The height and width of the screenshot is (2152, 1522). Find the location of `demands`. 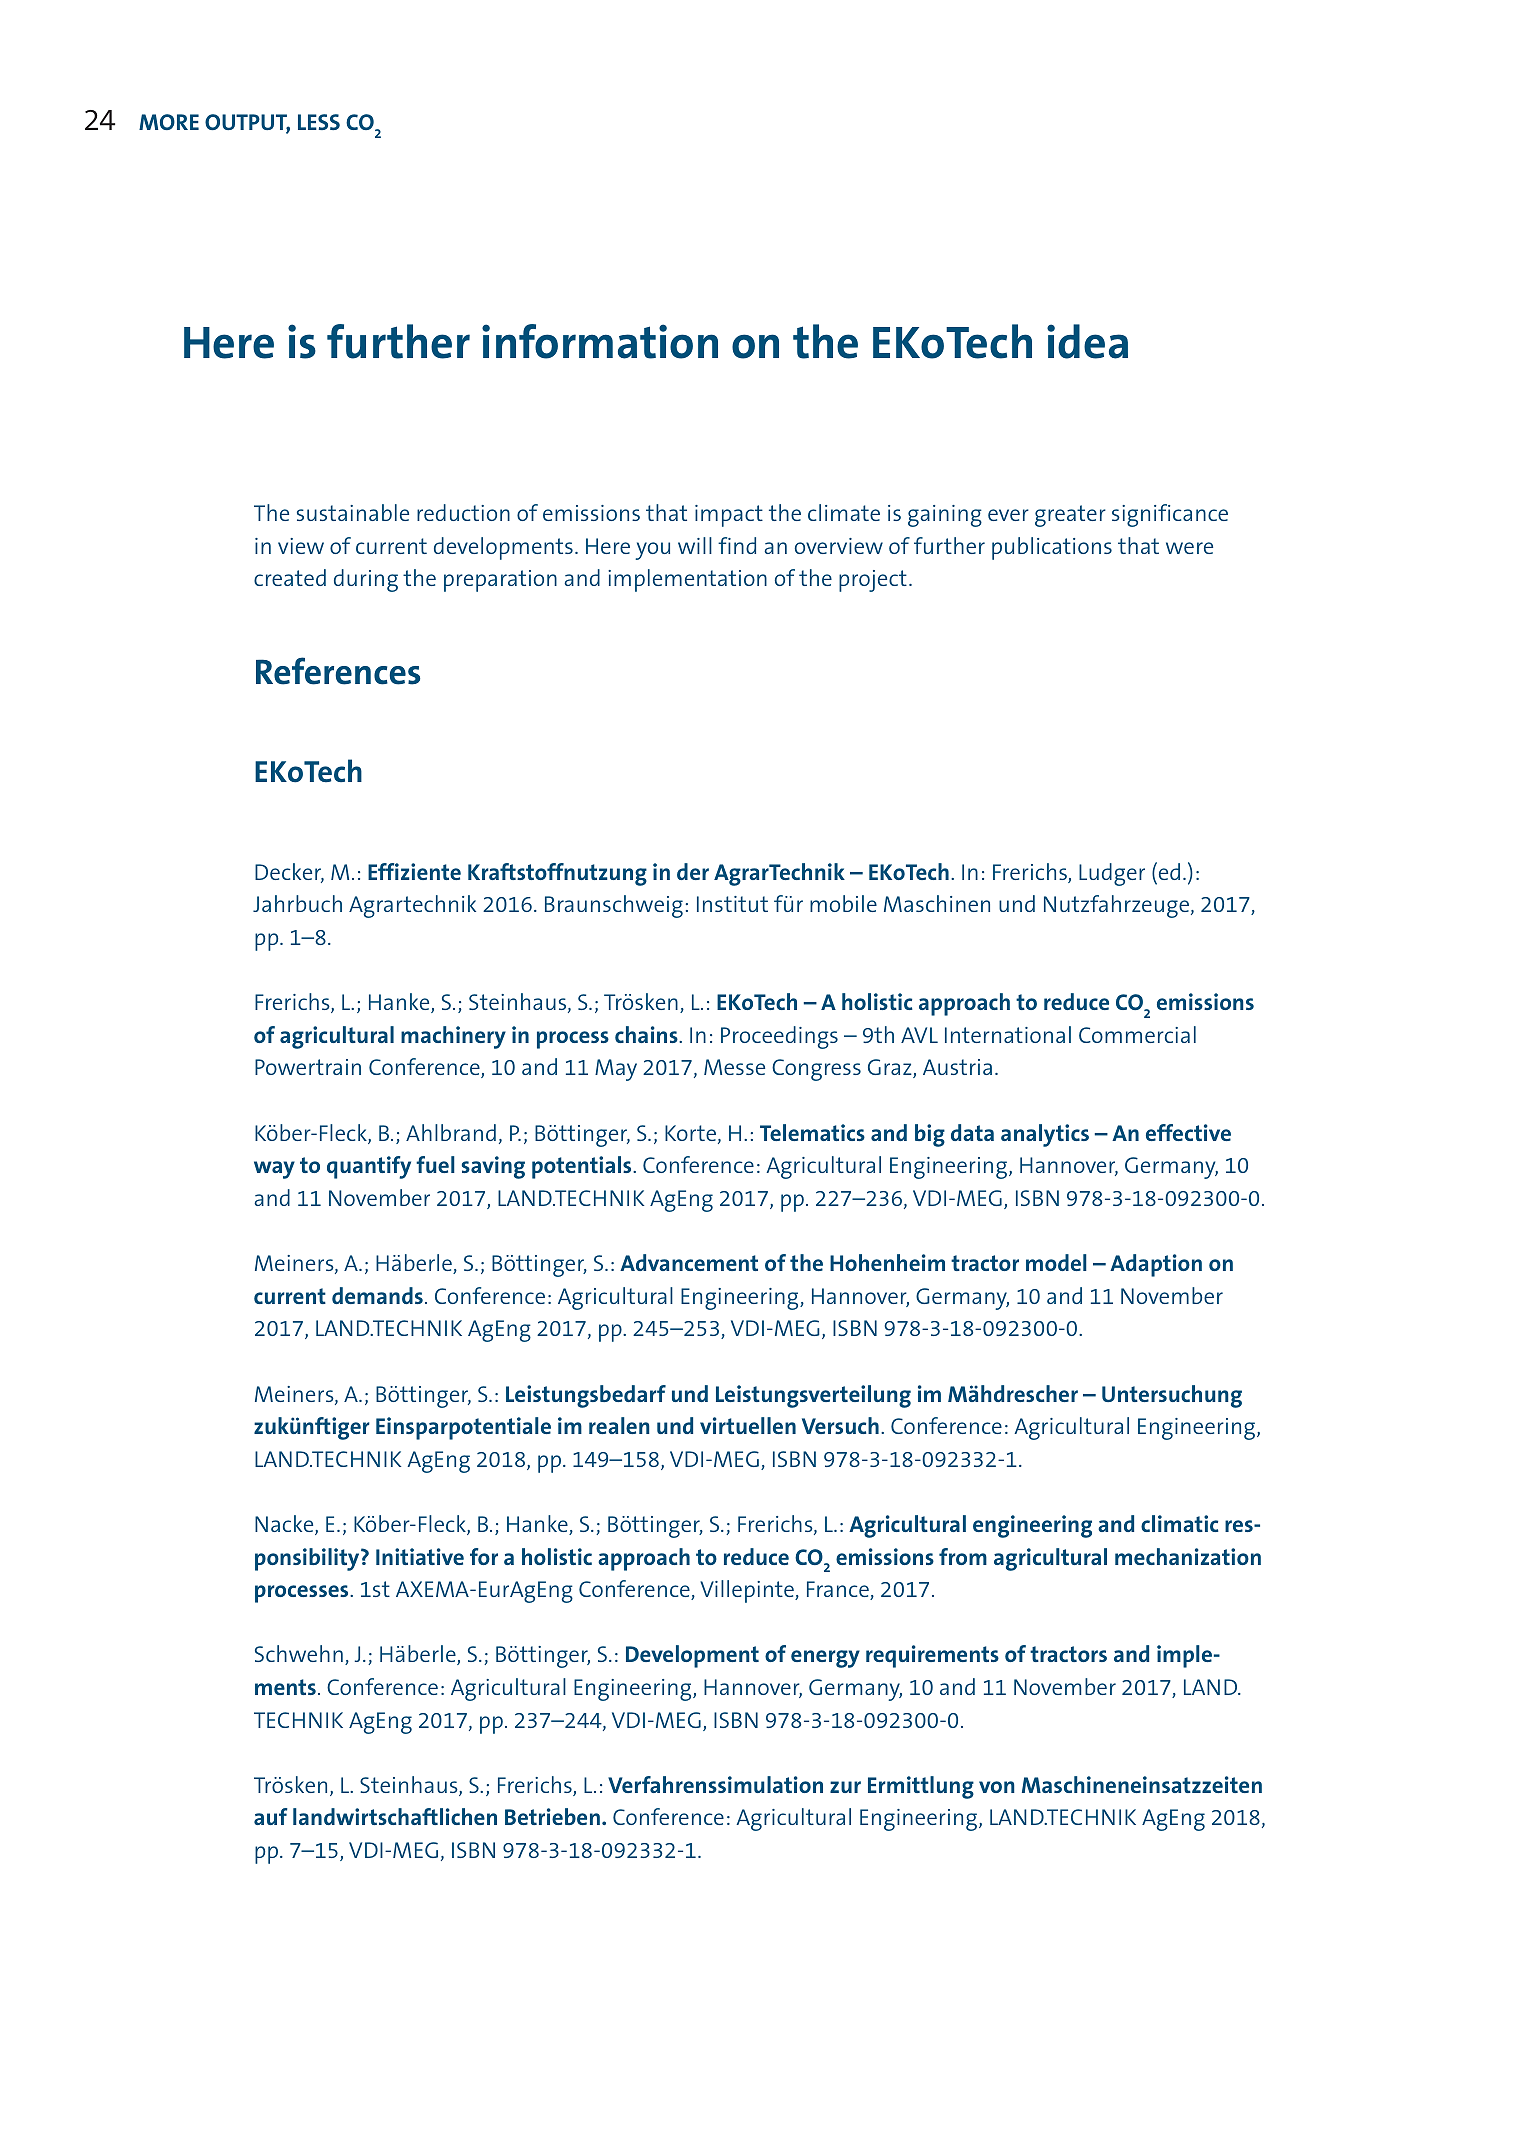

demands is located at coordinates (377, 1295).
